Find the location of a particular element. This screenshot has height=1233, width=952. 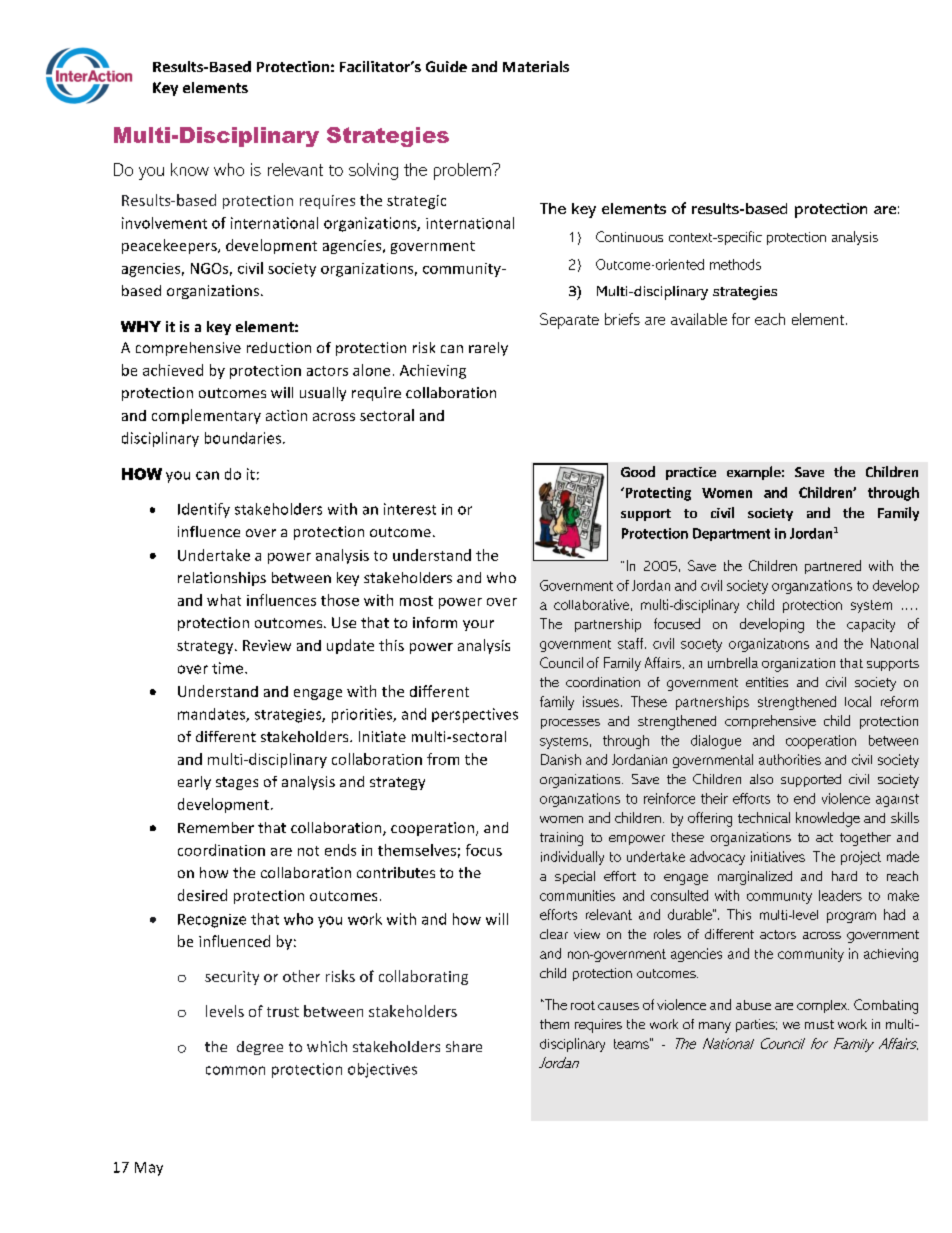

methods is located at coordinates (735, 264).
